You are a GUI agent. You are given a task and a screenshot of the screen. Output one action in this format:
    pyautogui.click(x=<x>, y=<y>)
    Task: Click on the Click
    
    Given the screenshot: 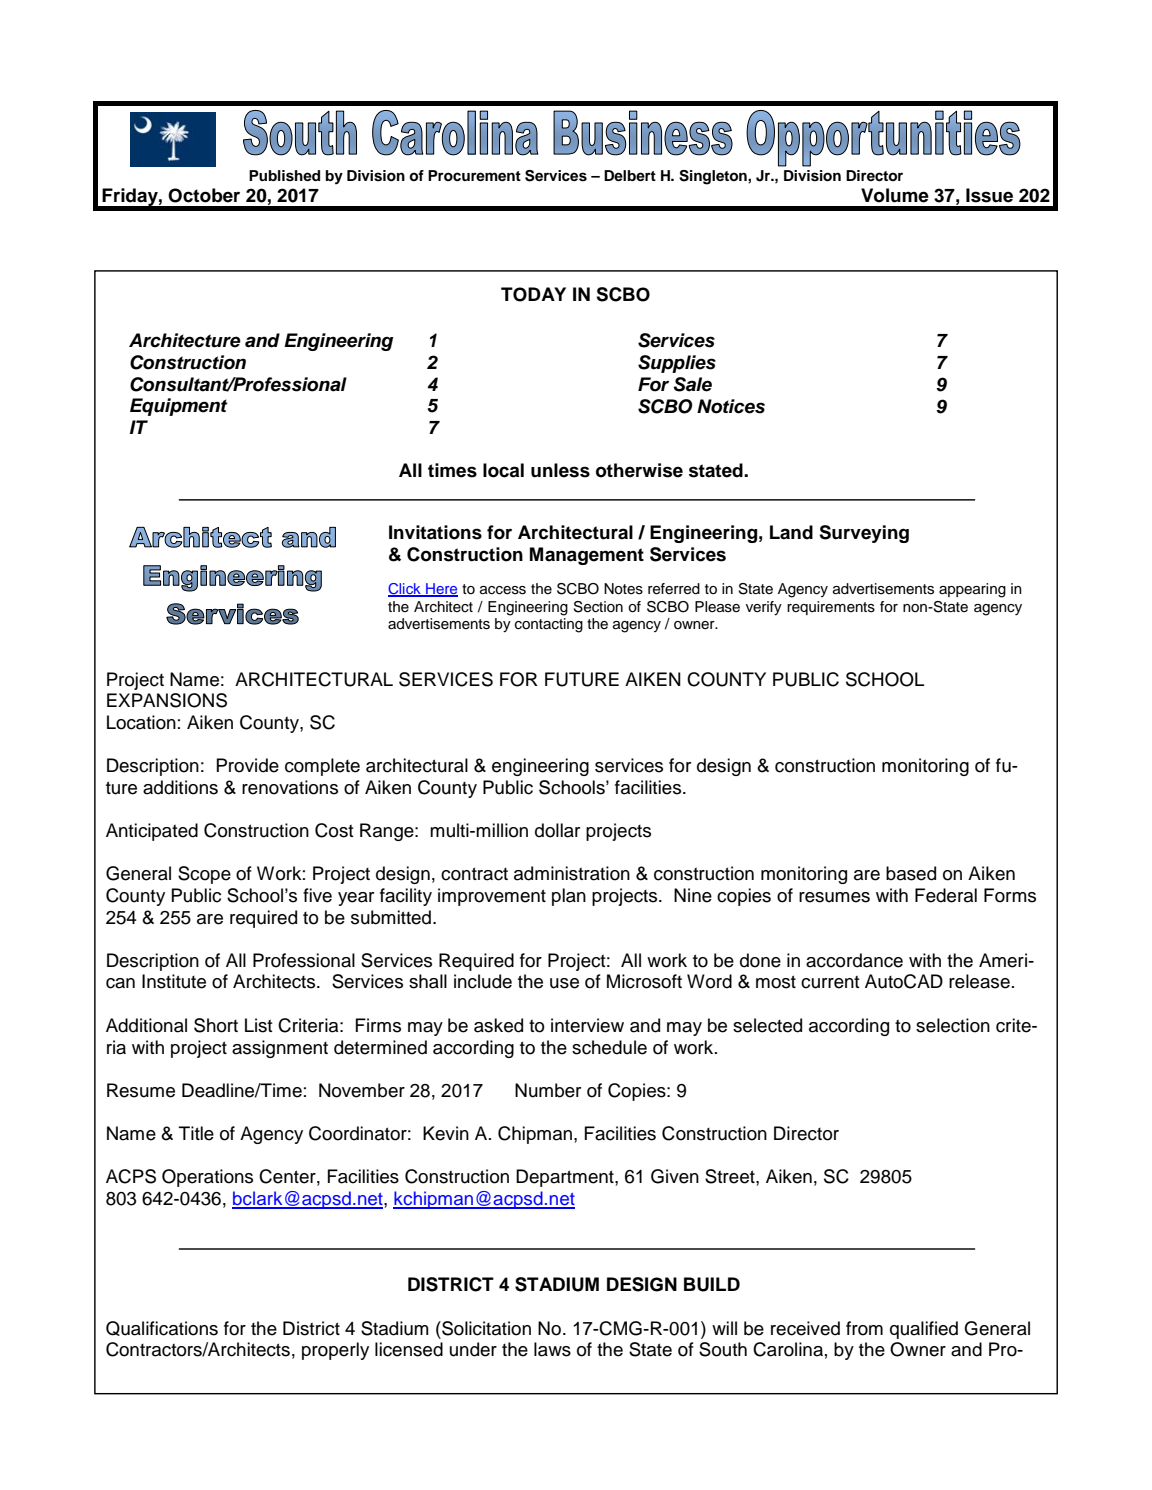 What is the action you would take?
    pyautogui.click(x=405, y=590)
